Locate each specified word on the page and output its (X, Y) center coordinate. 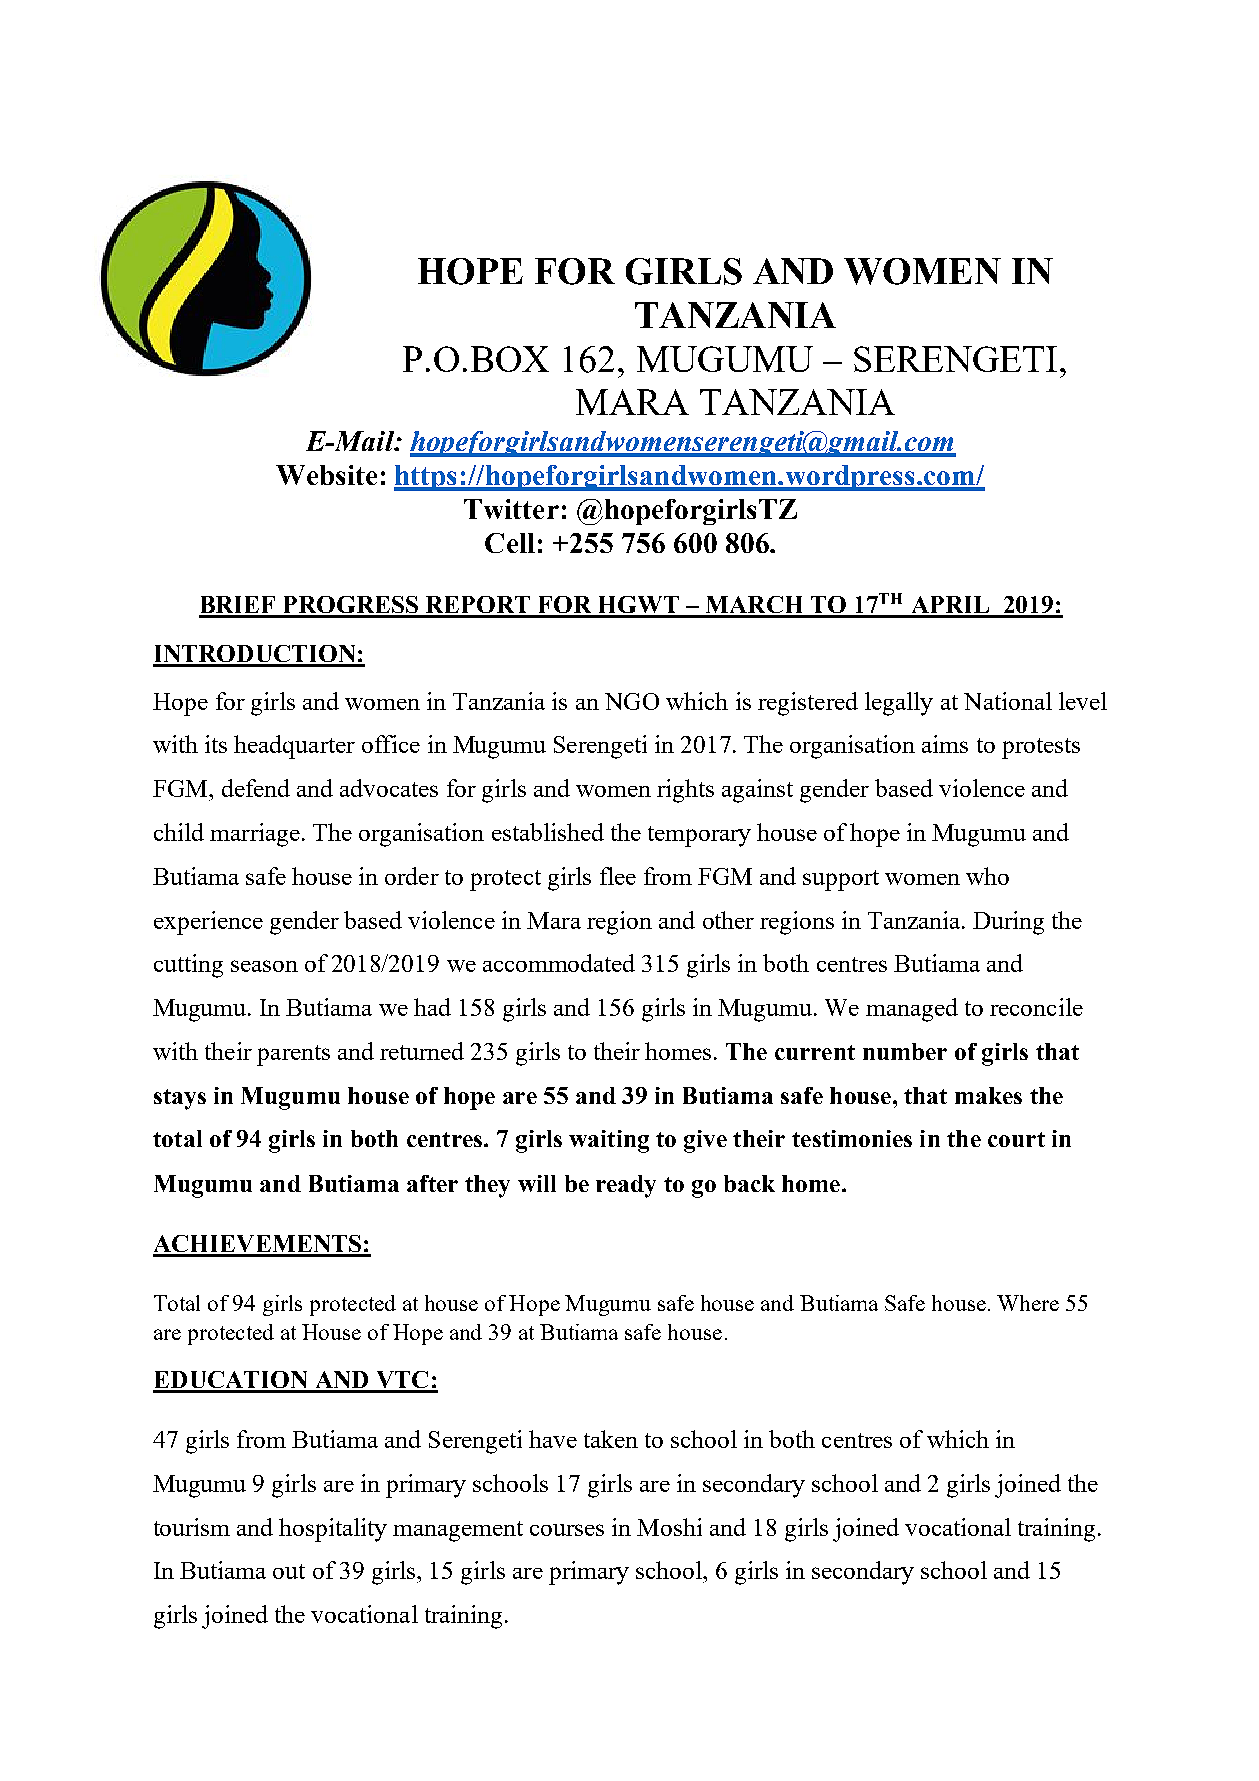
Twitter (511, 509)
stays (180, 1099)
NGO (632, 701)
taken (611, 1439)
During (1008, 923)
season (264, 966)
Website (326, 475)
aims (945, 744)
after (432, 1183)
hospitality (333, 1530)
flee (618, 876)
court (1016, 1139)
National (1008, 701)
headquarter (294, 747)
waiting (609, 1141)
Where (1028, 1303)
